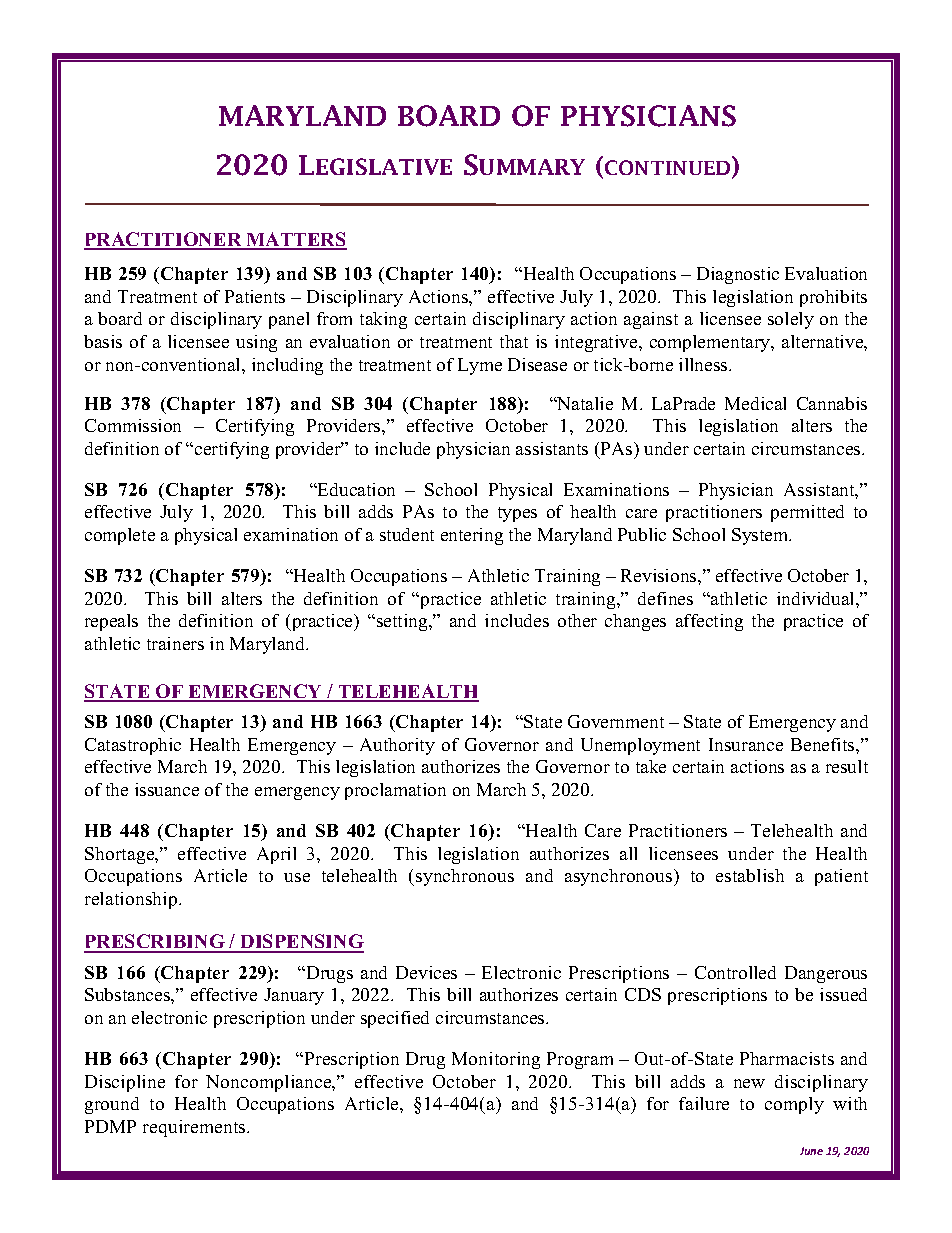 This page has height=1233, width=952. Describe the element at coordinates (175, 643) in the page. I see `trainers` at that location.
